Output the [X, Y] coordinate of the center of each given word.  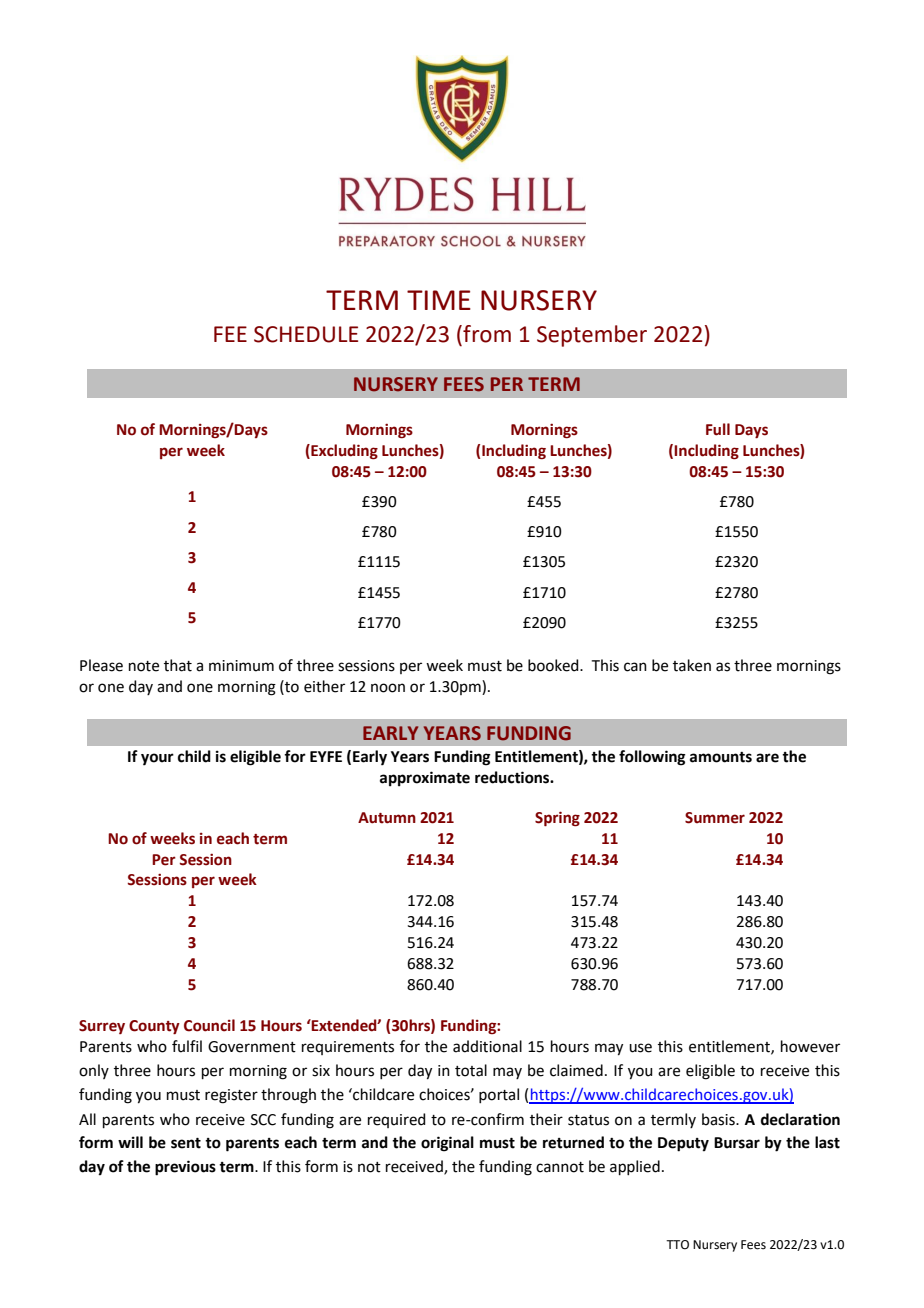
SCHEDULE [306, 334]
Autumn [387, 818]
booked [554, 665]
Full [718, 429]
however [810, 1046]
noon [388, 688]
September [592, 336]
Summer [715, 818]
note [144, 666]
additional [487, 1046]
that [178, 665]
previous [185, 1168]
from [486, 334]
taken [692, 665]
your [157, 759]
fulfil [187, 1046]
